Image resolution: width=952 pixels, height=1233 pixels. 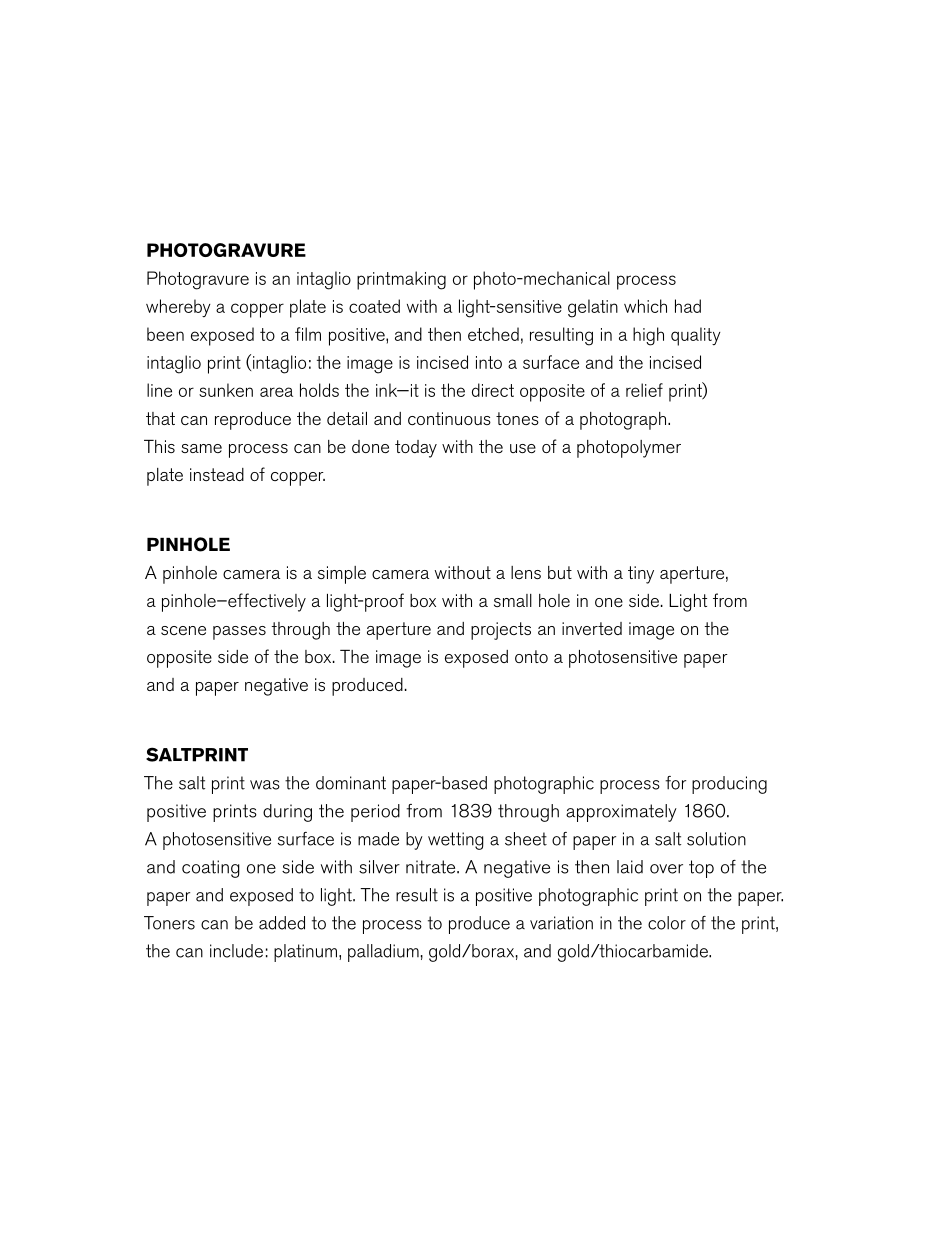 I want to click on projects, so click(x=501, y=631).
